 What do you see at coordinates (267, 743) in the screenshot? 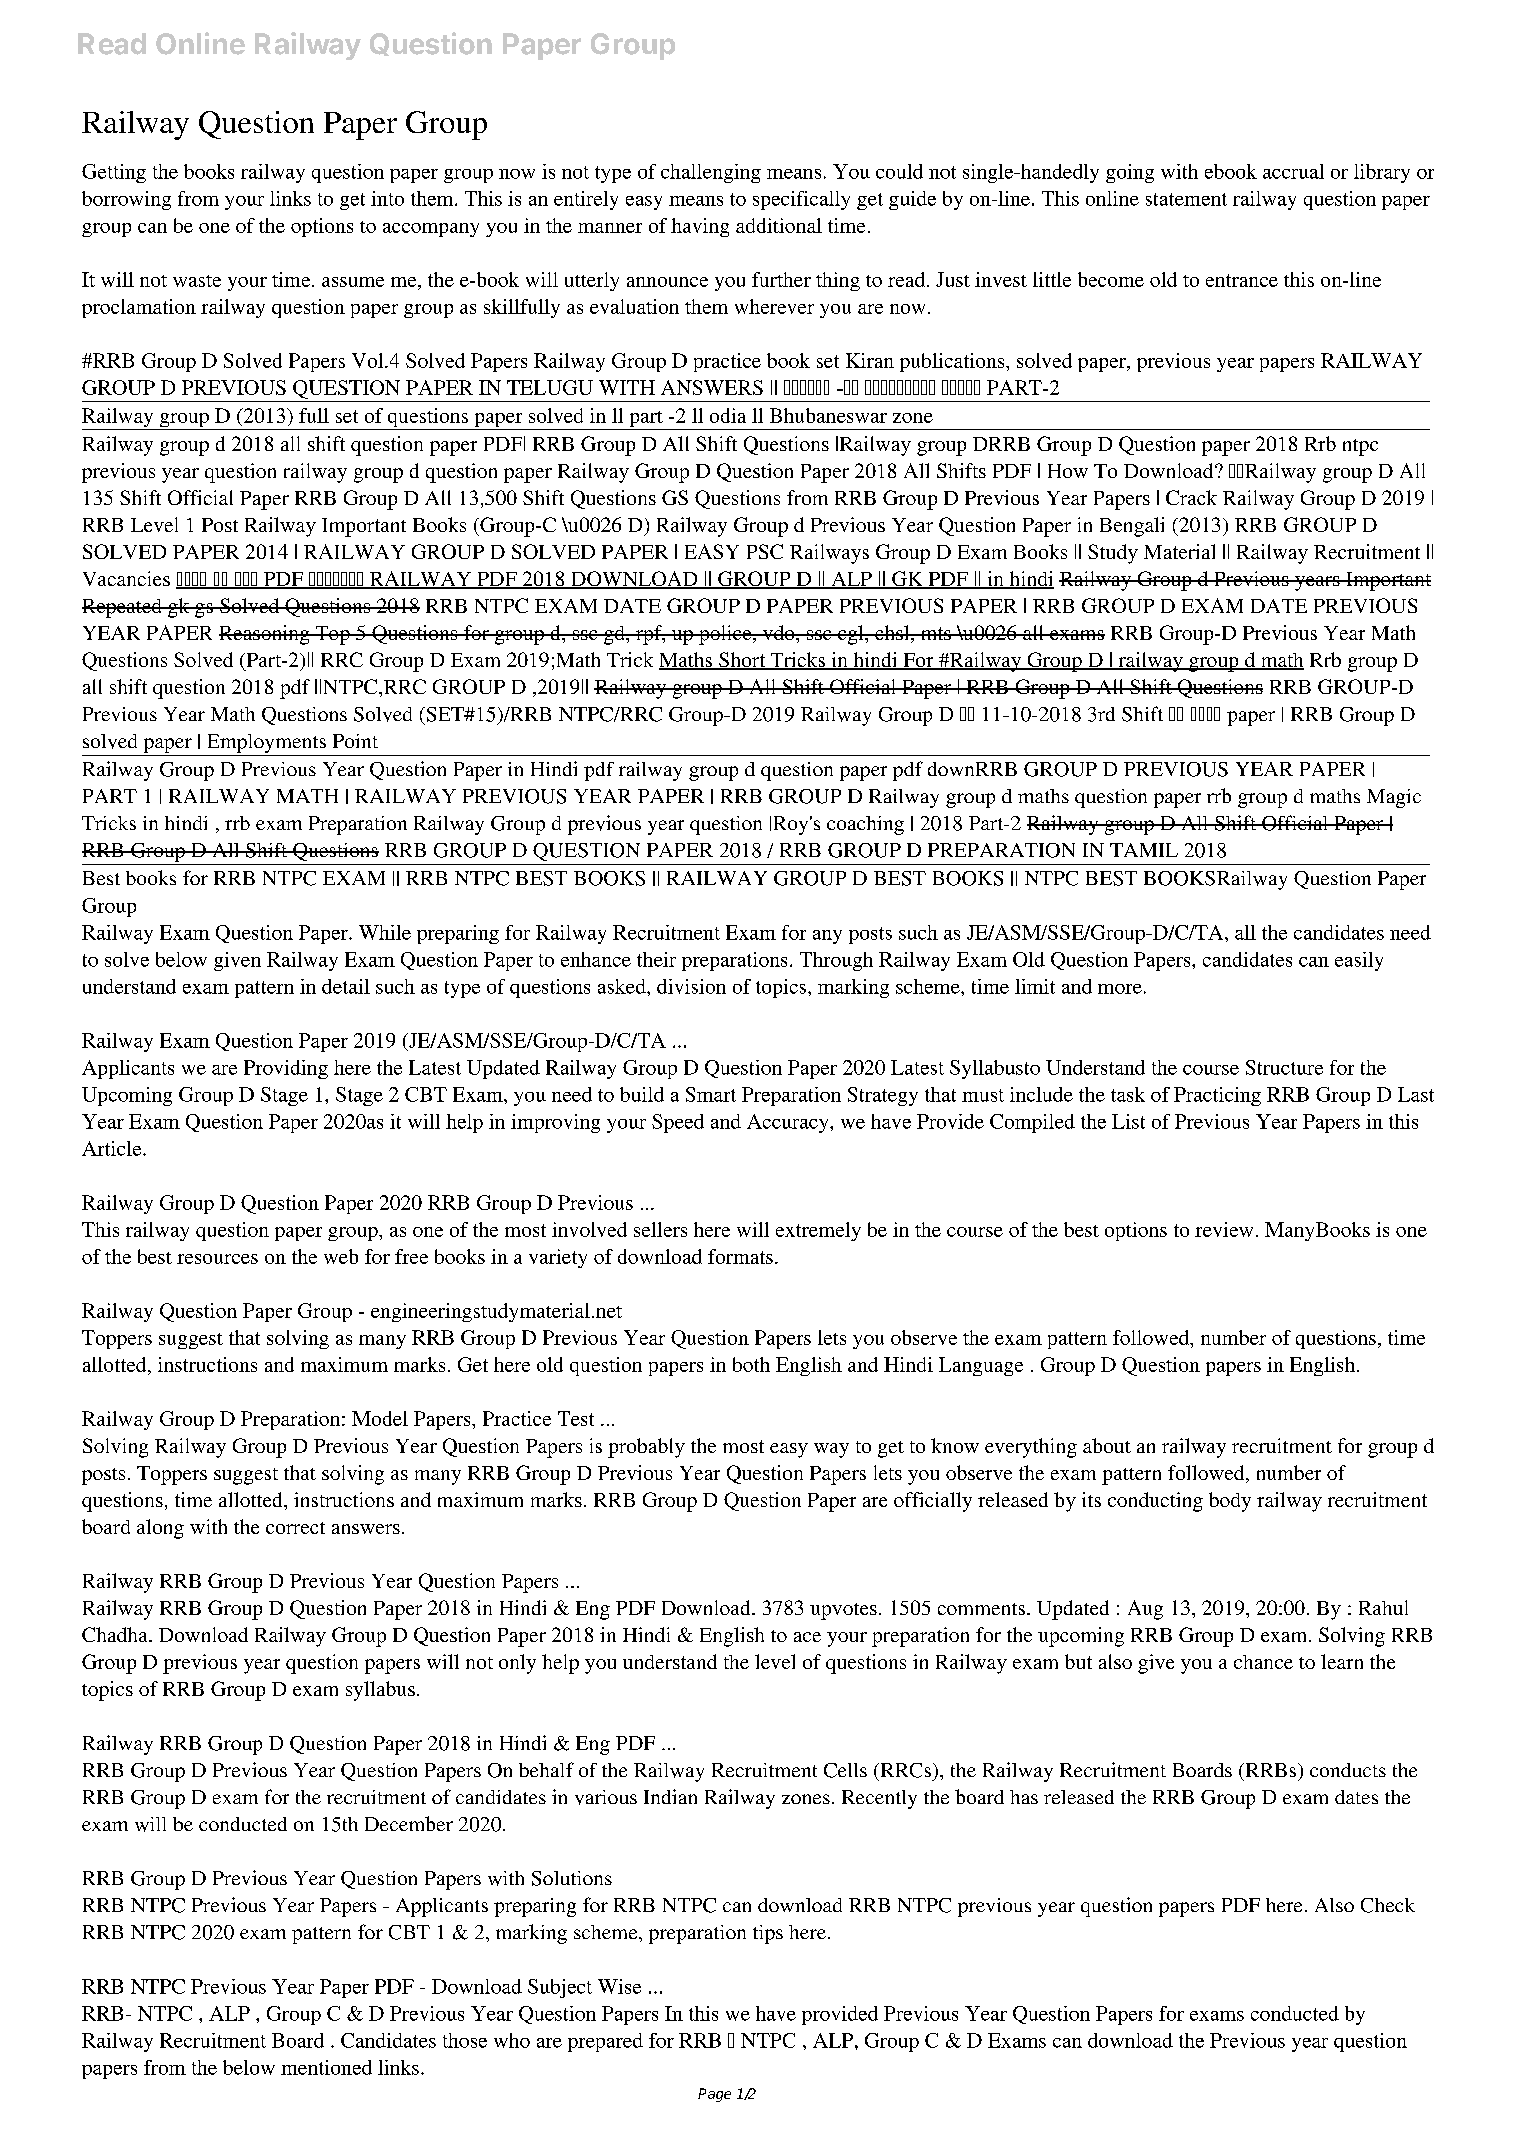
I see `Employments` at bounding box center [267, 743].
